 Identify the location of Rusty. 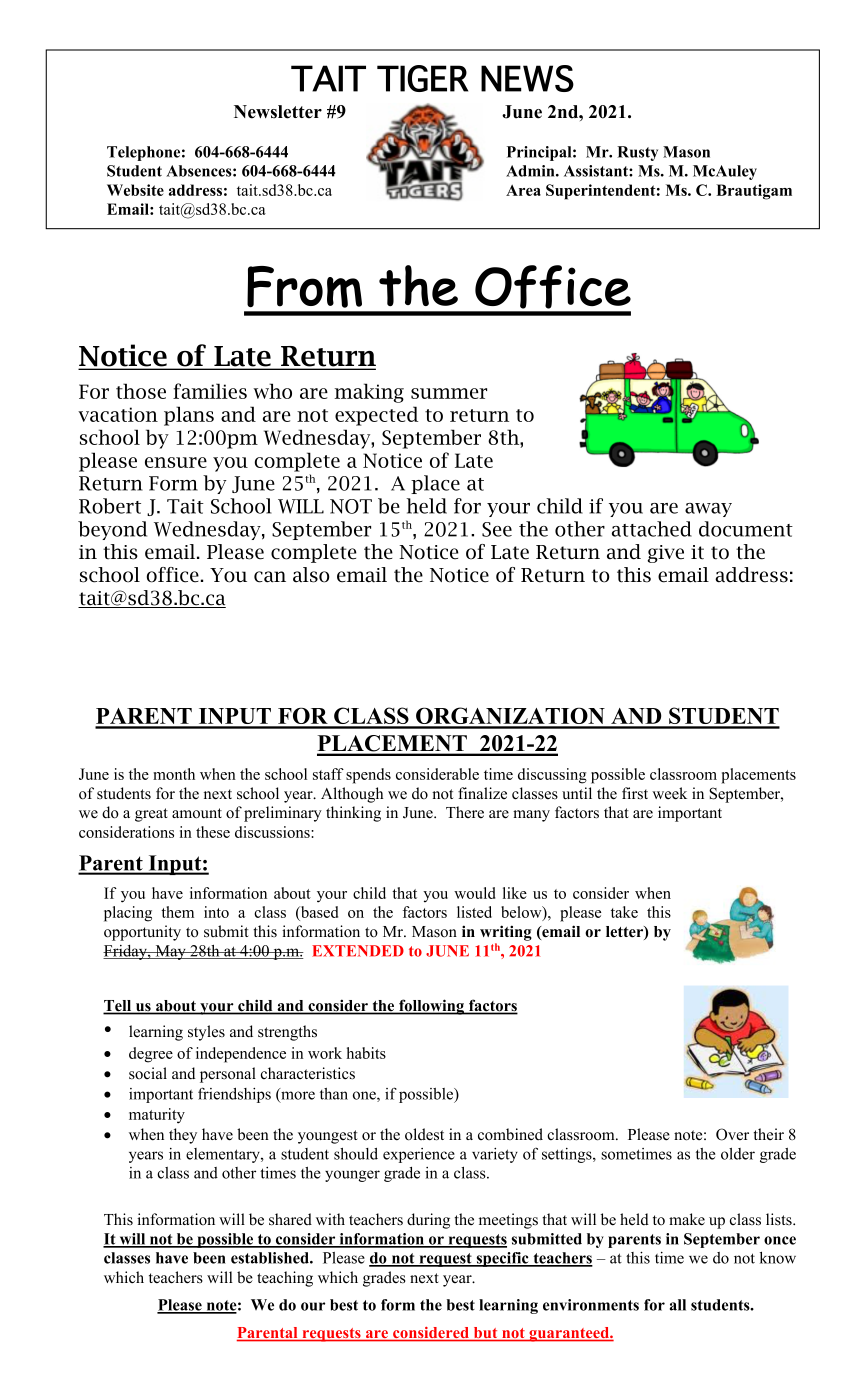
(637, 153).
